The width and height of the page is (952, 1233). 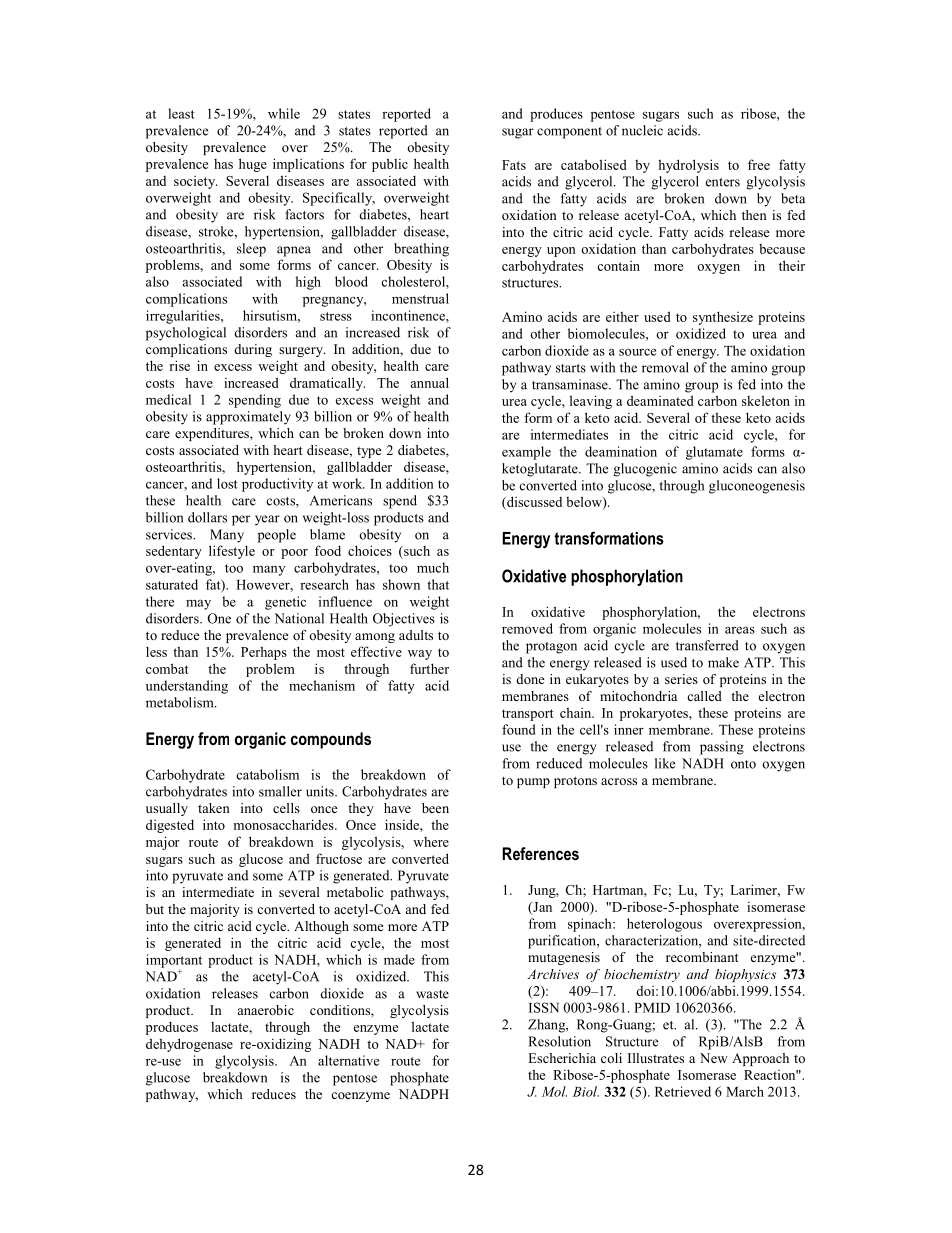 What do you see at coordinates (714, 1058) in the page?
I see `New` at bounding box center [714, 1058].
